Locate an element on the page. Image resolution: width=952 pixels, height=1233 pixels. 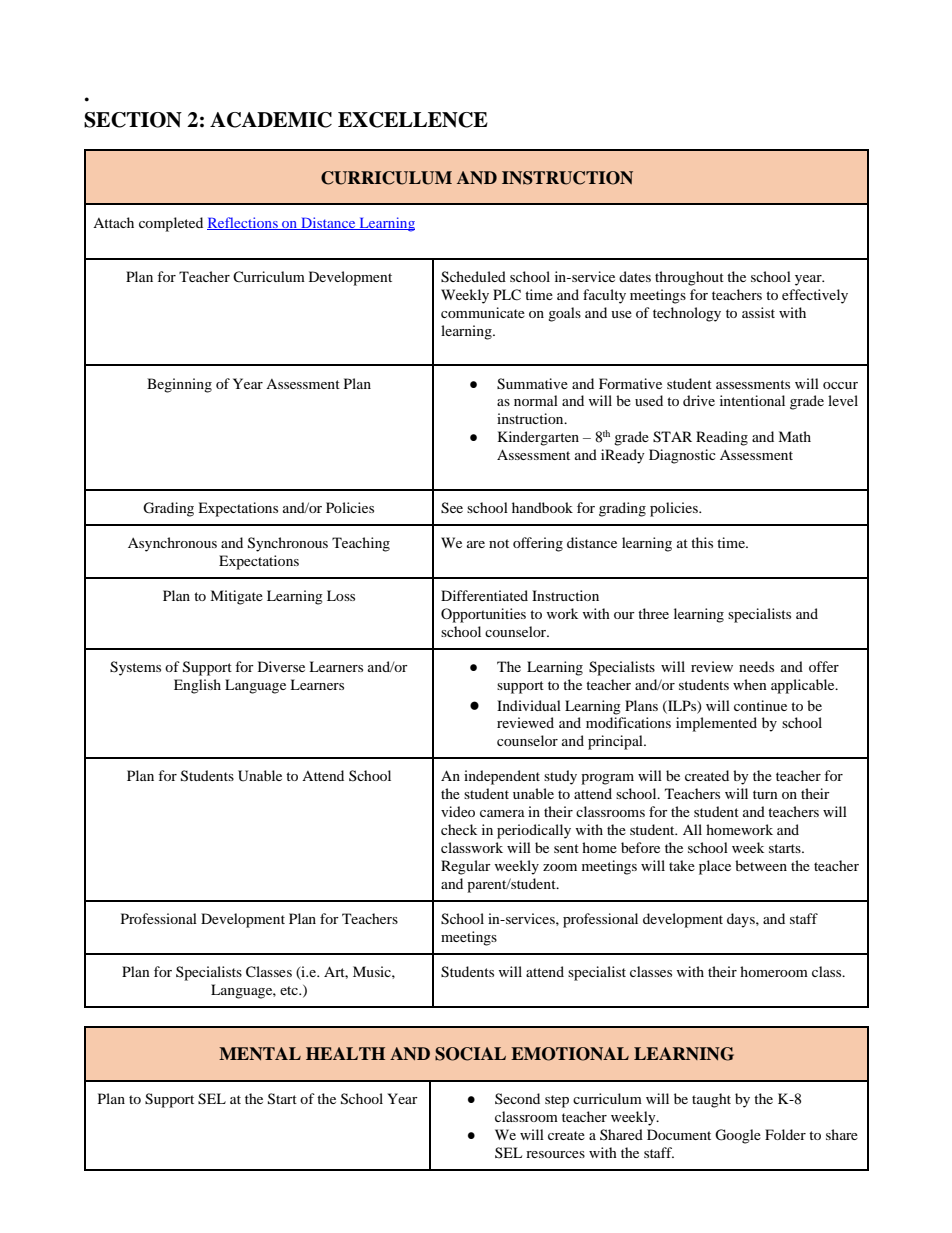
throughout is located at coordinates (689, 278).
